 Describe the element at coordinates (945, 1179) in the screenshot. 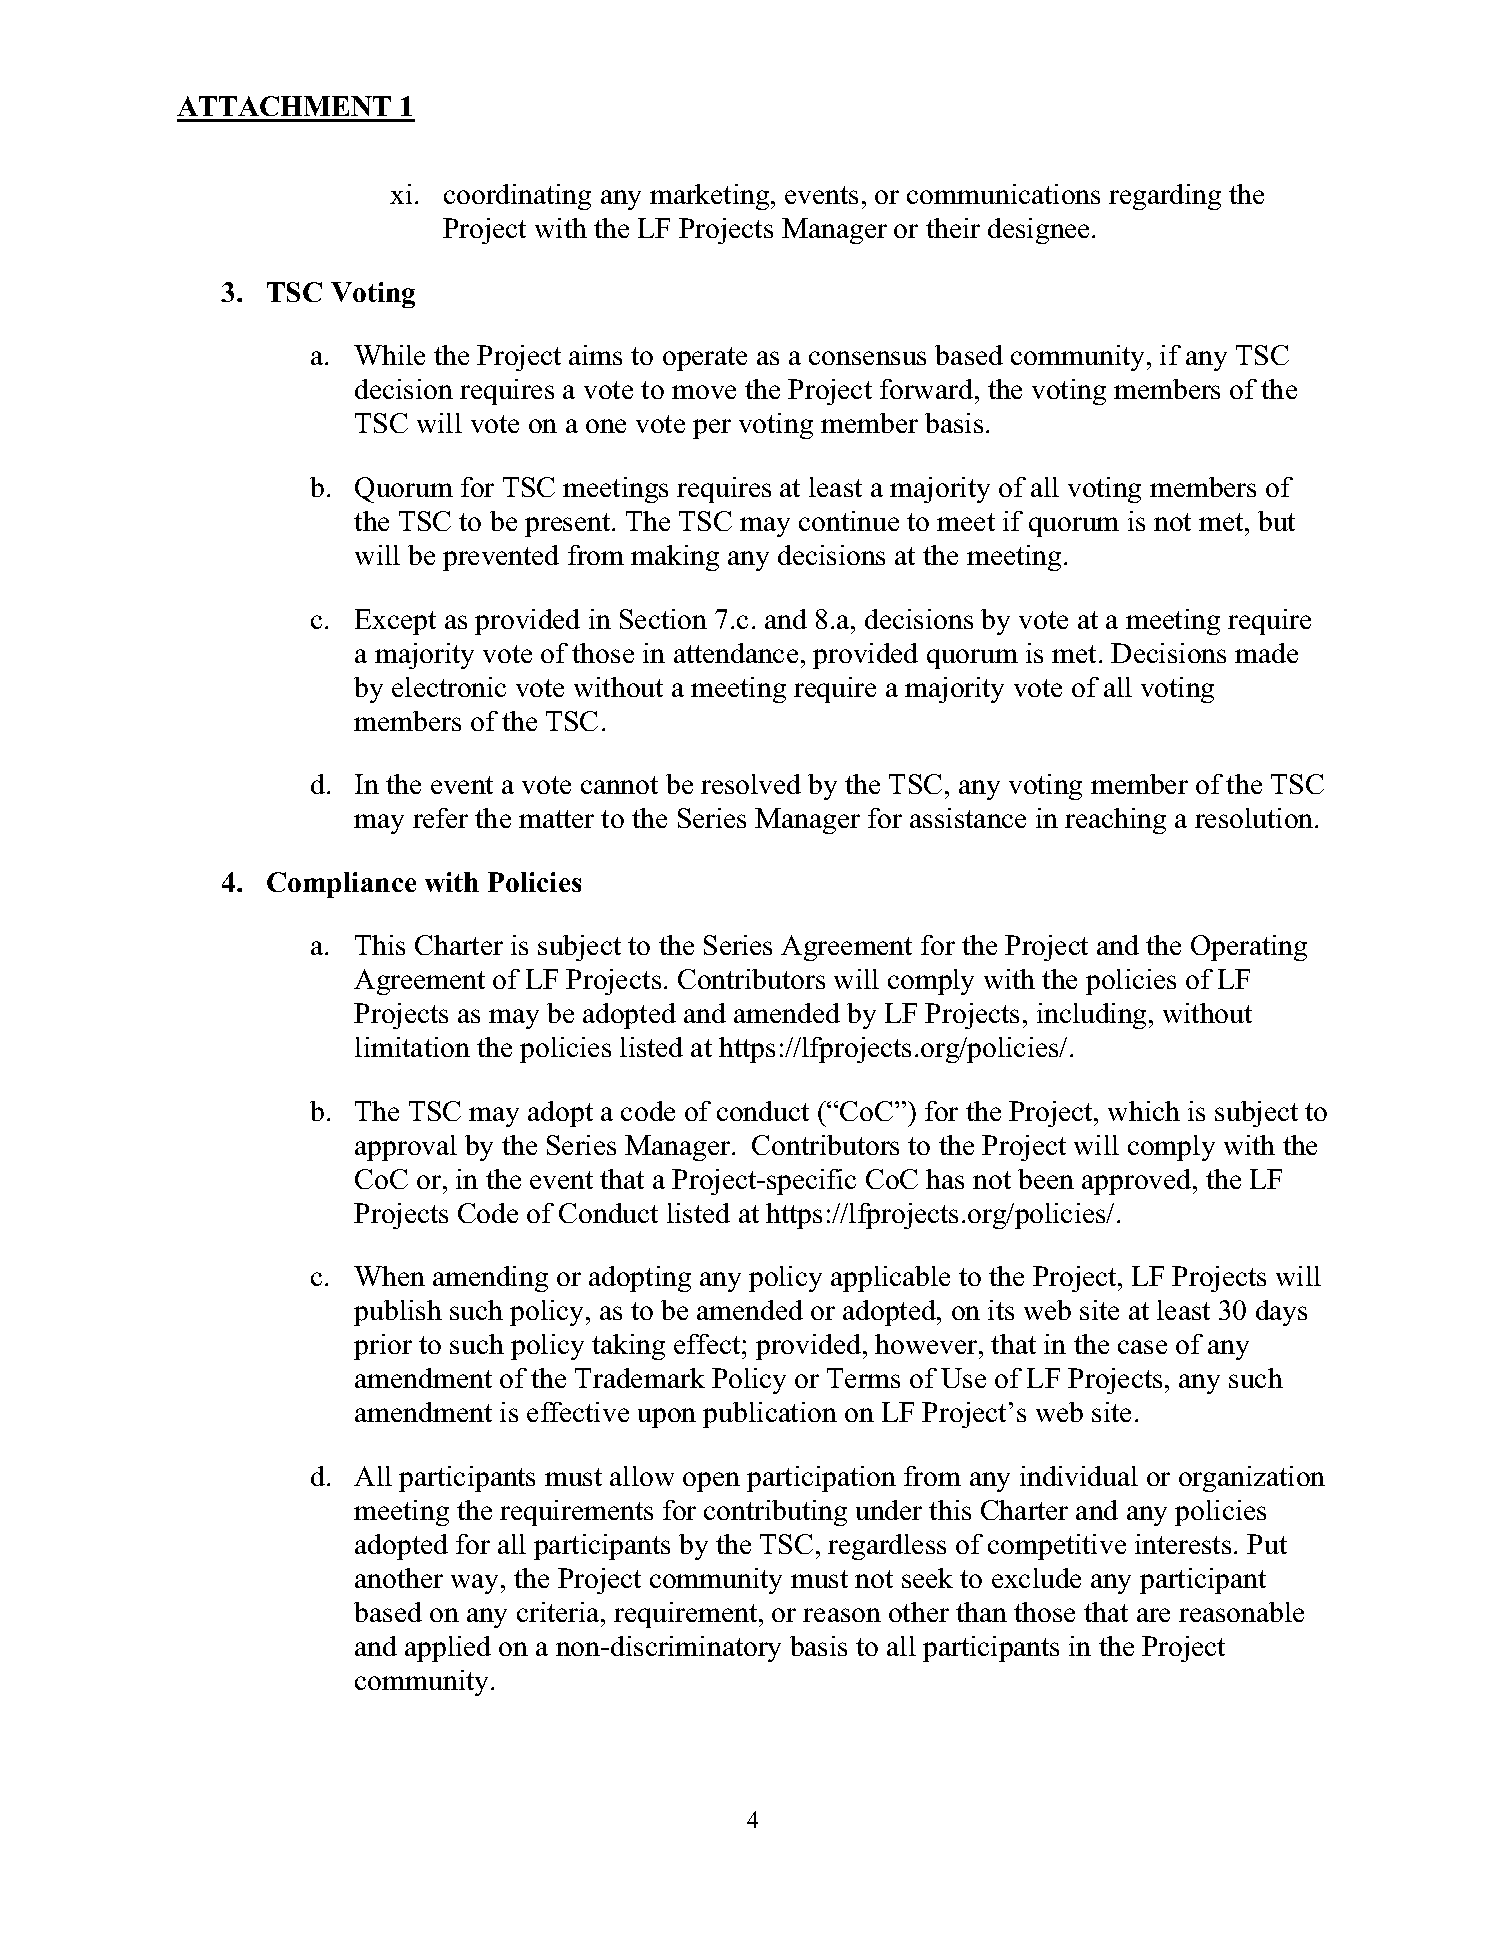

I see `has` at that location.
